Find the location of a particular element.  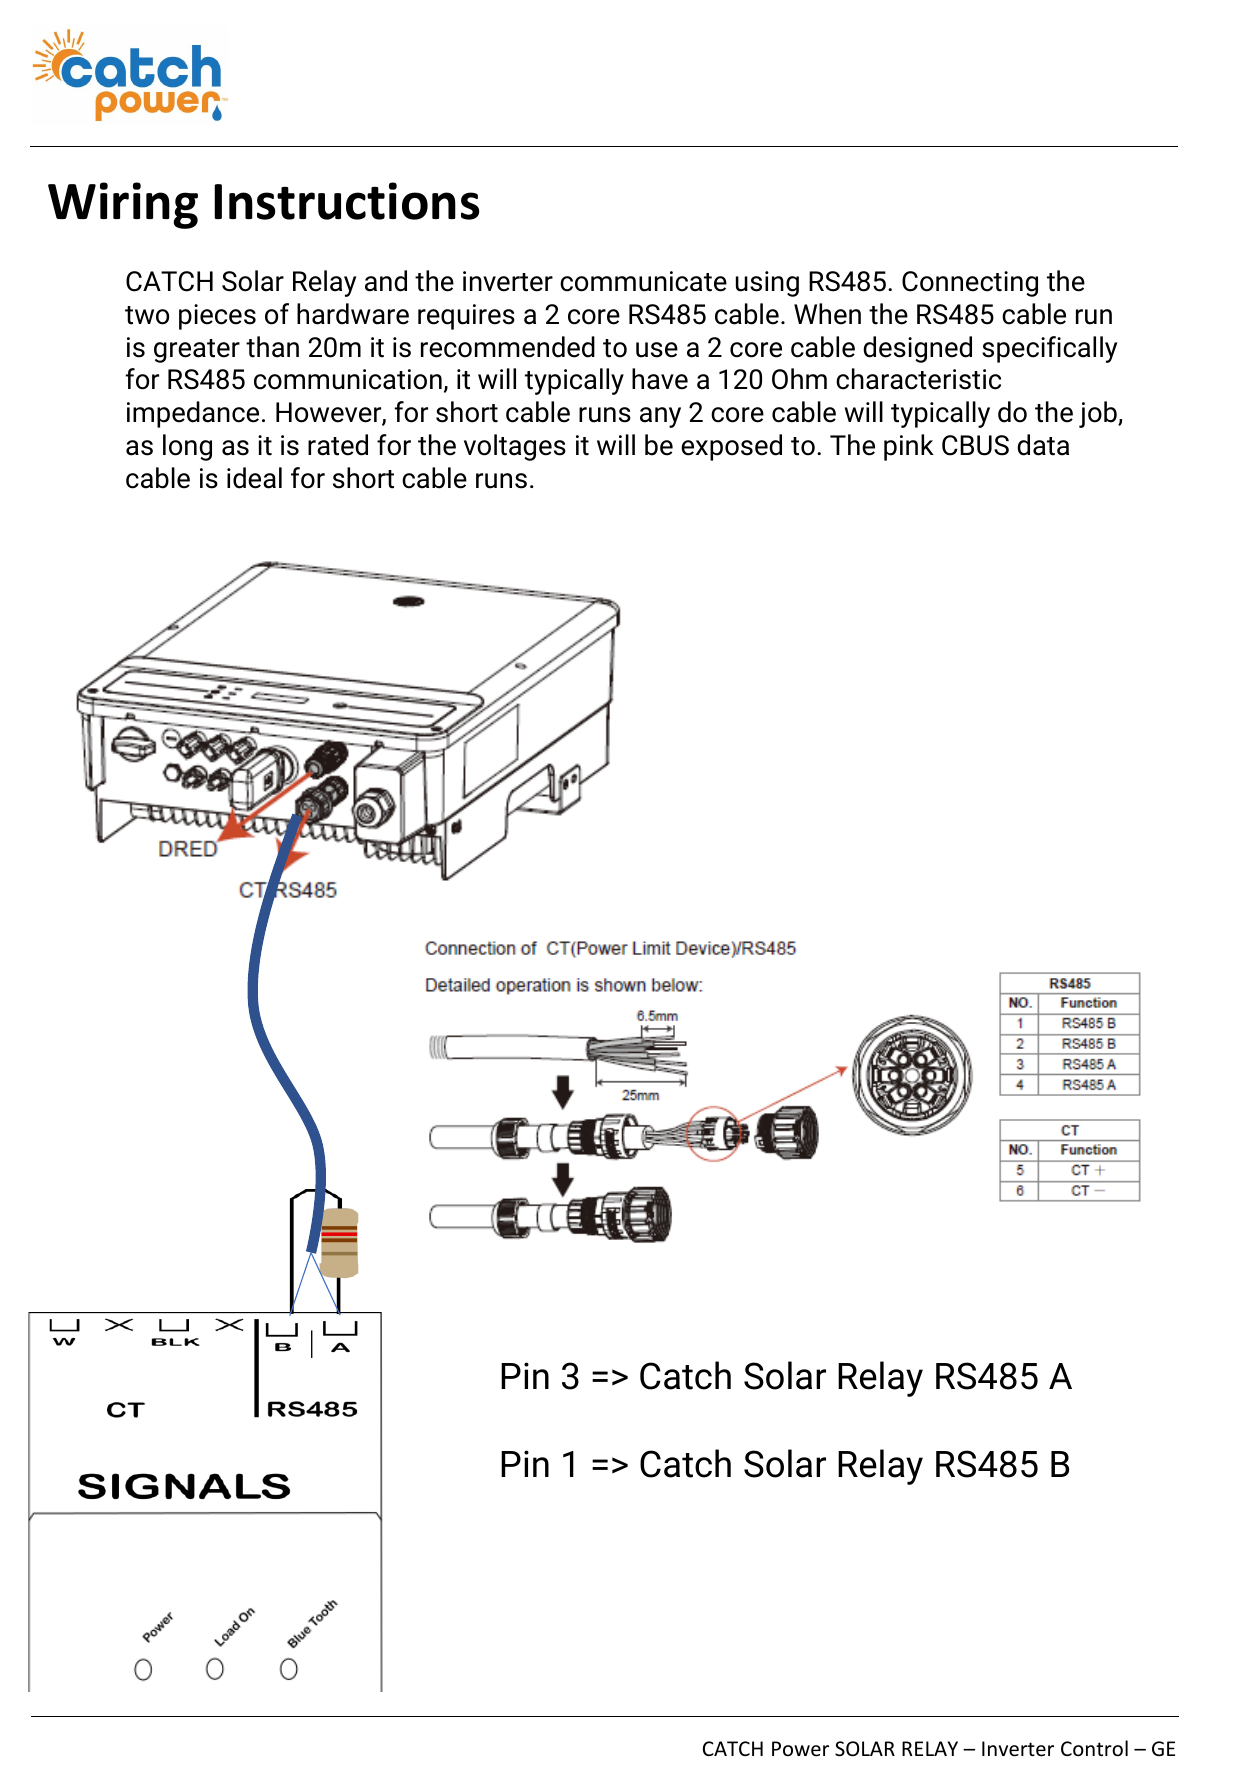

Control is located at coordinates (1094, 1748).
